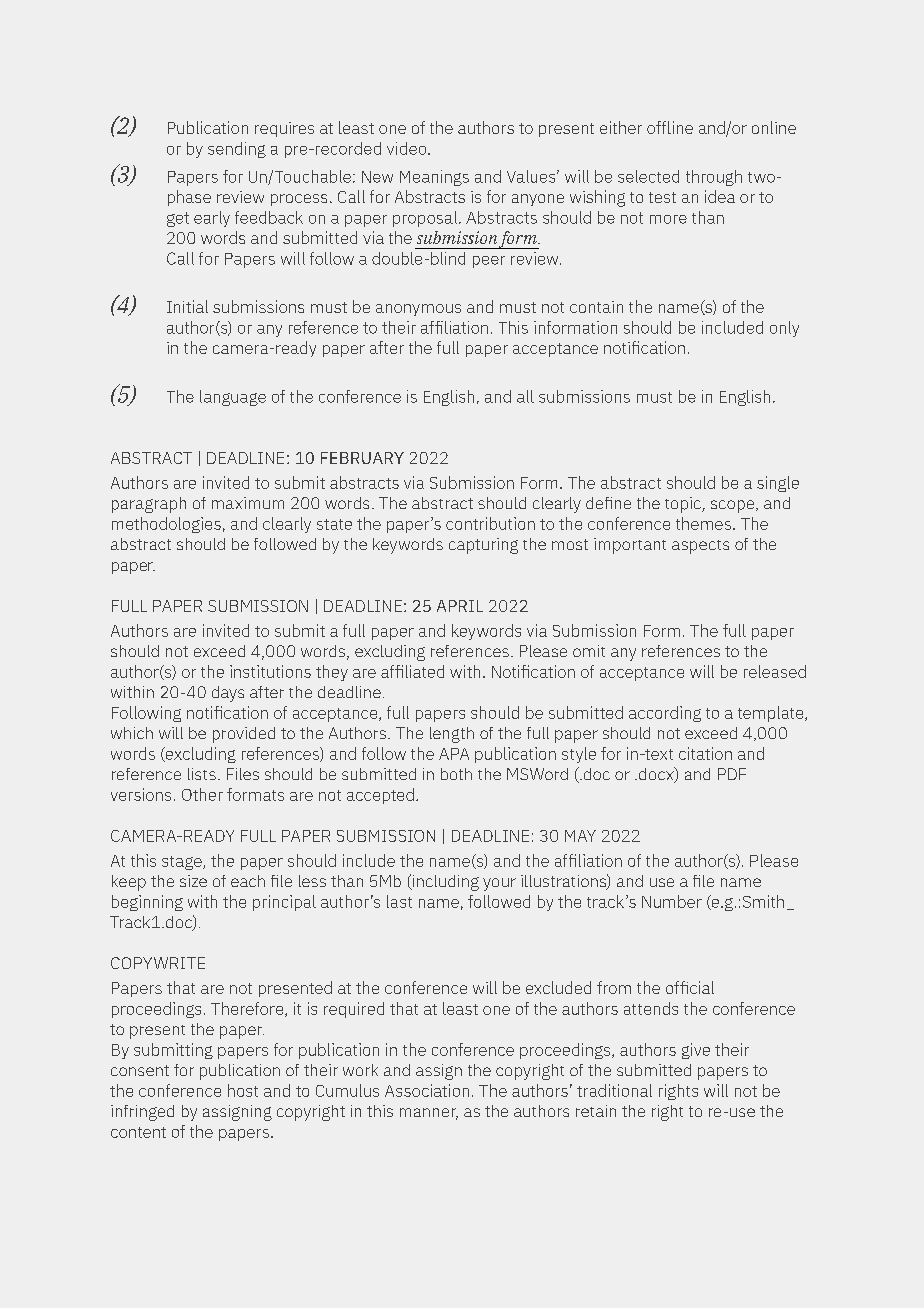  Describe the element at coordinates (434, 178) in the screenshot. I see `Meanings` at that location.
